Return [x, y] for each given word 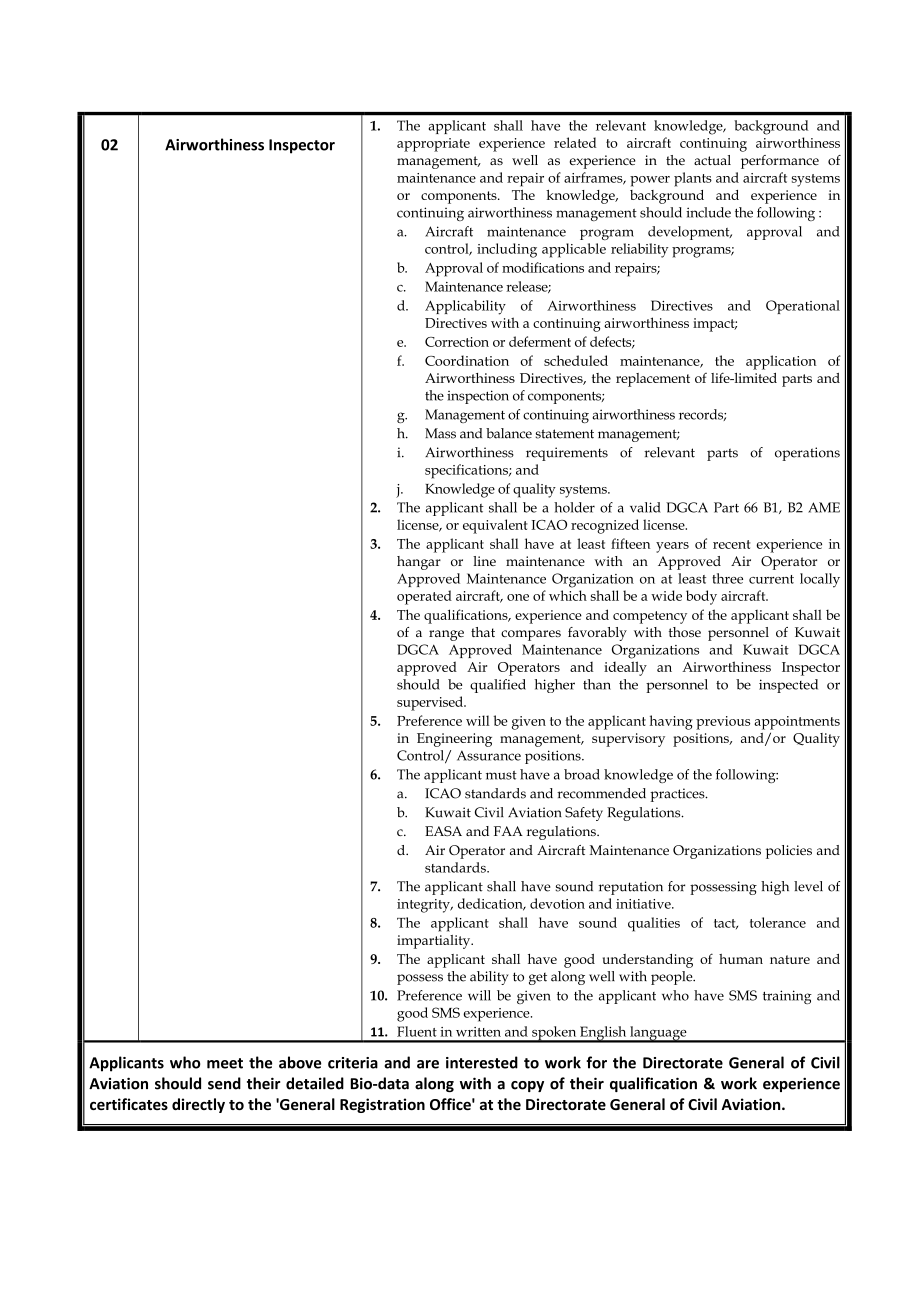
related [575, 142]
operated [424, 597]
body [701, 597]
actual [712, 160]
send [224, 1083]
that [483, 632]
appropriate [433, 145]
